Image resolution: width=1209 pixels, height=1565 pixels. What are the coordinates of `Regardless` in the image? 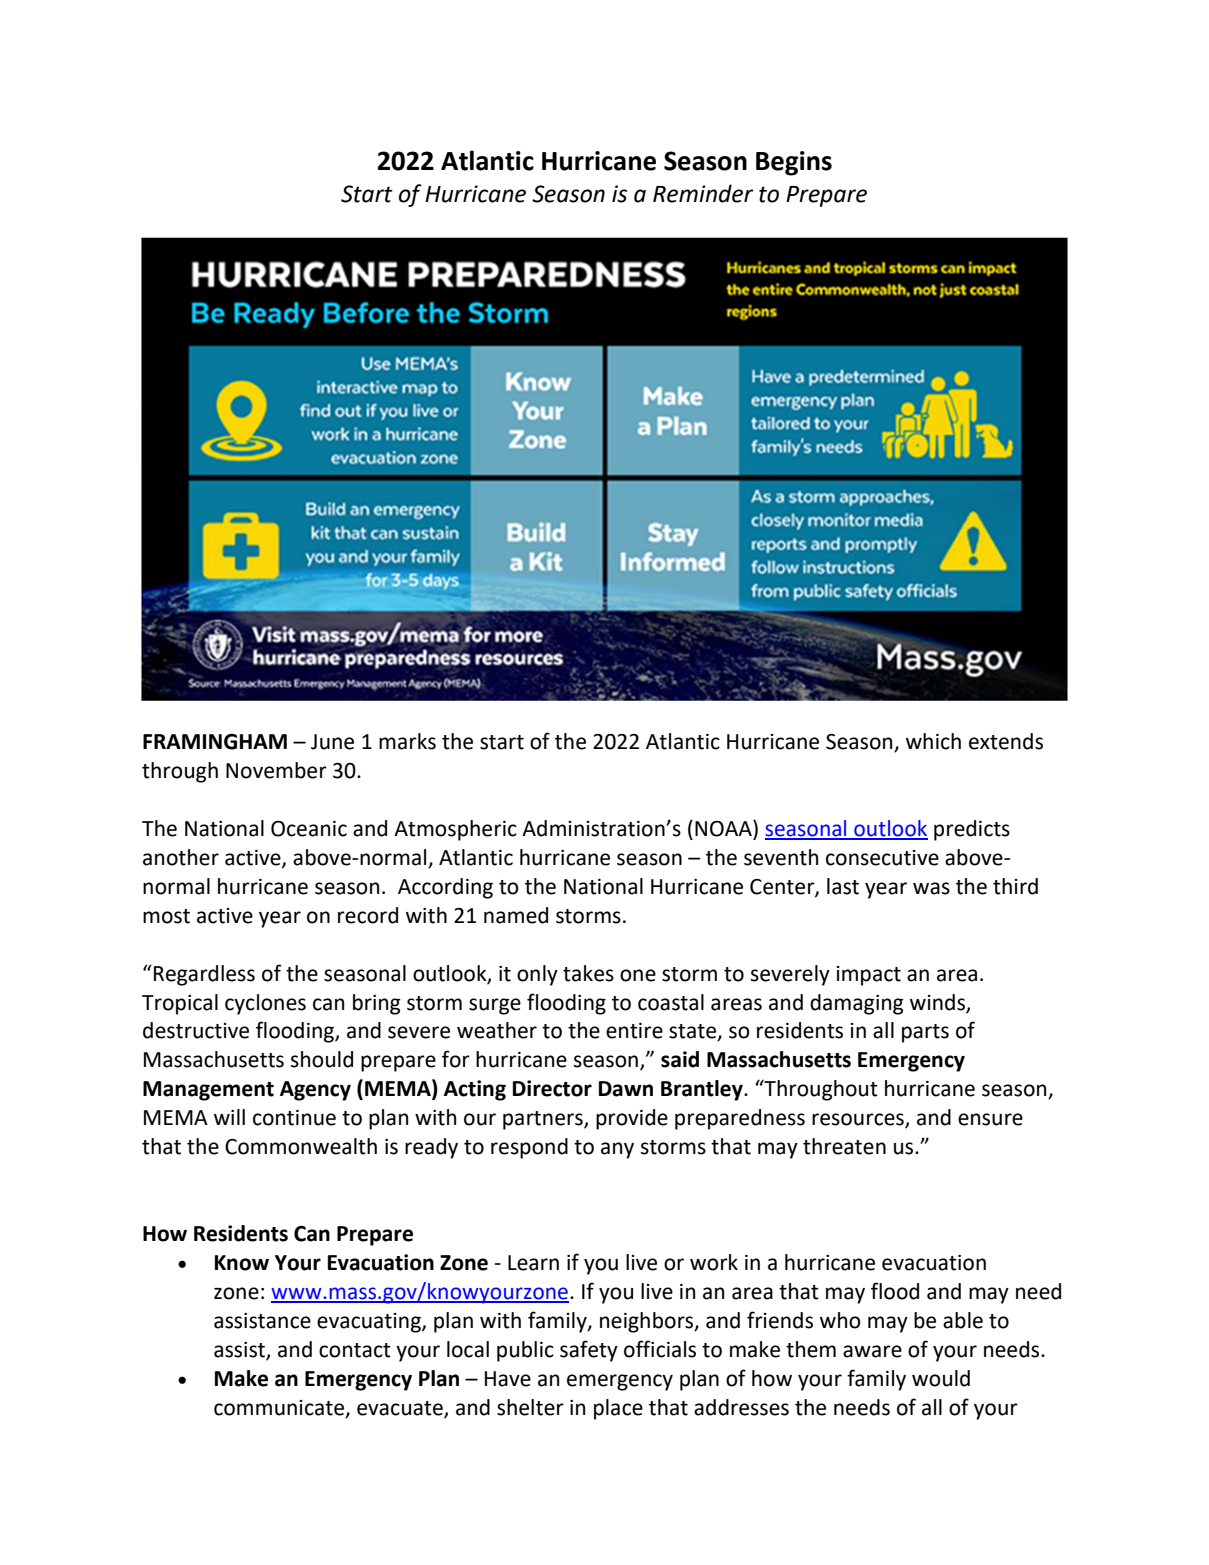 It's located at (204, 975).
